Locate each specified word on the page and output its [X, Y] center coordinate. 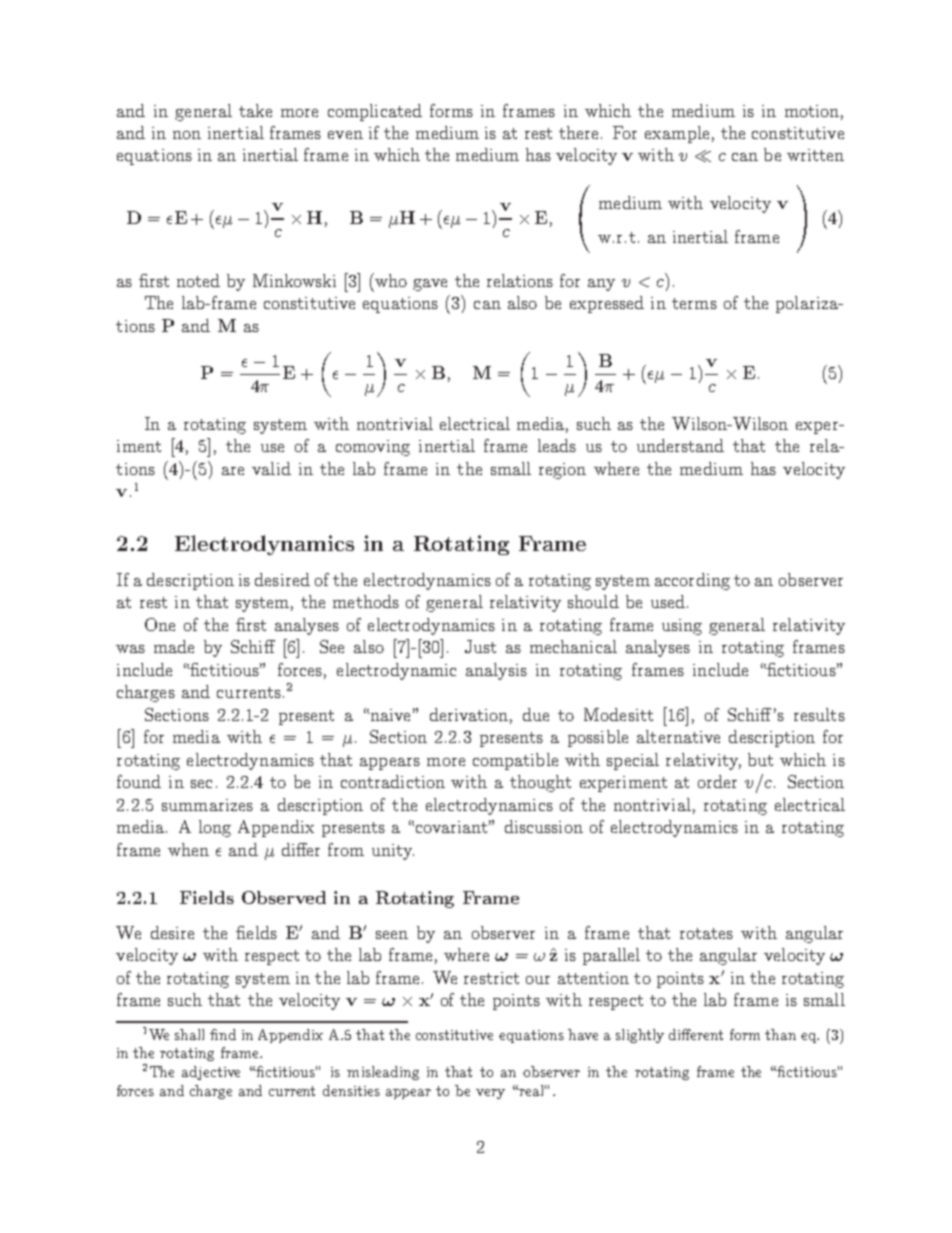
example [677, 134]
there [578, 132]
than [780, 1034]
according [692, 581]
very [490, 1094]
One [160, 624]
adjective [211, 1073]
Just [480, 646]
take [255, 110]
